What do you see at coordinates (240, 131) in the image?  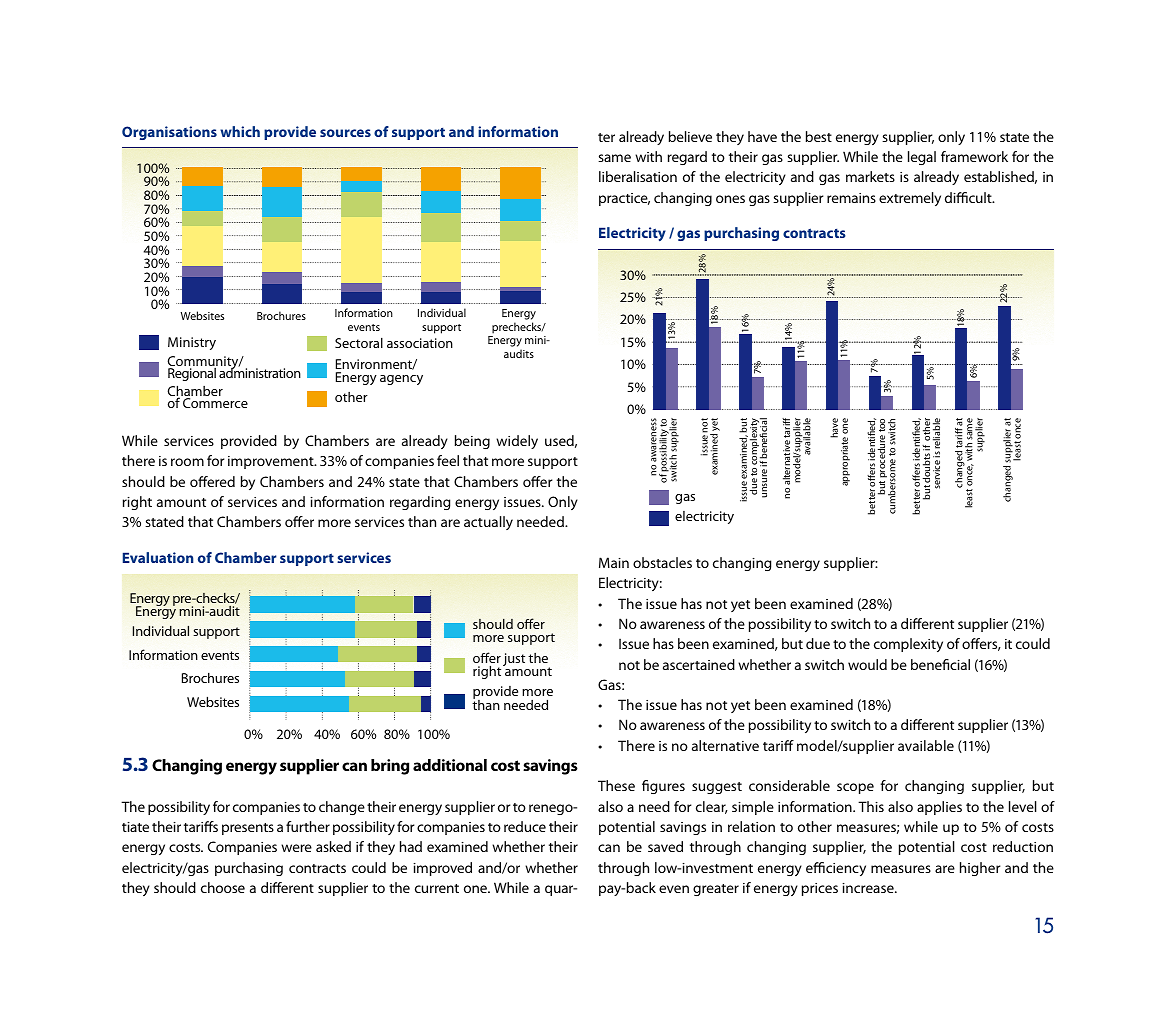 I see `which` at bounding box center [240, 131].
